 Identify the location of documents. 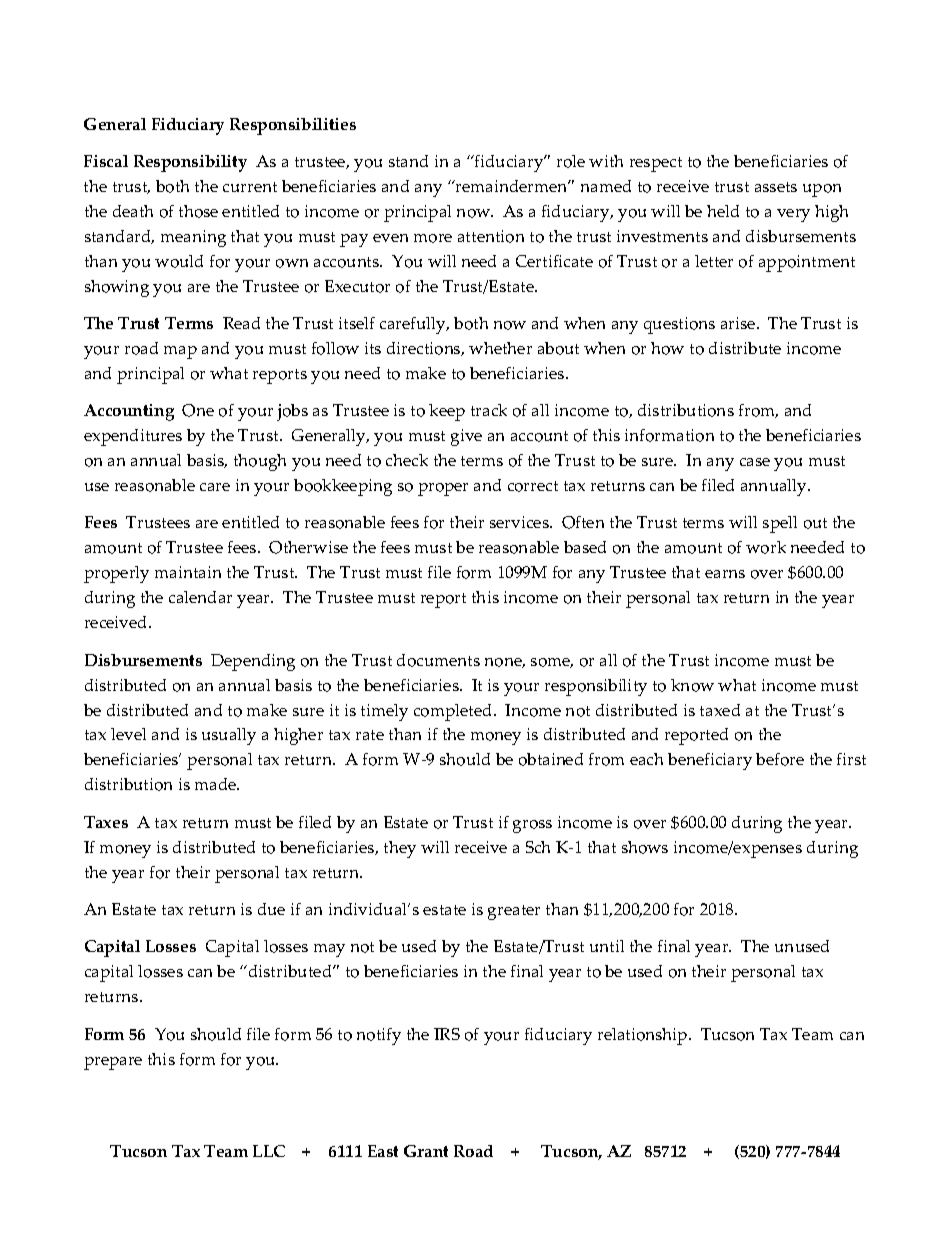
(438, 660).
